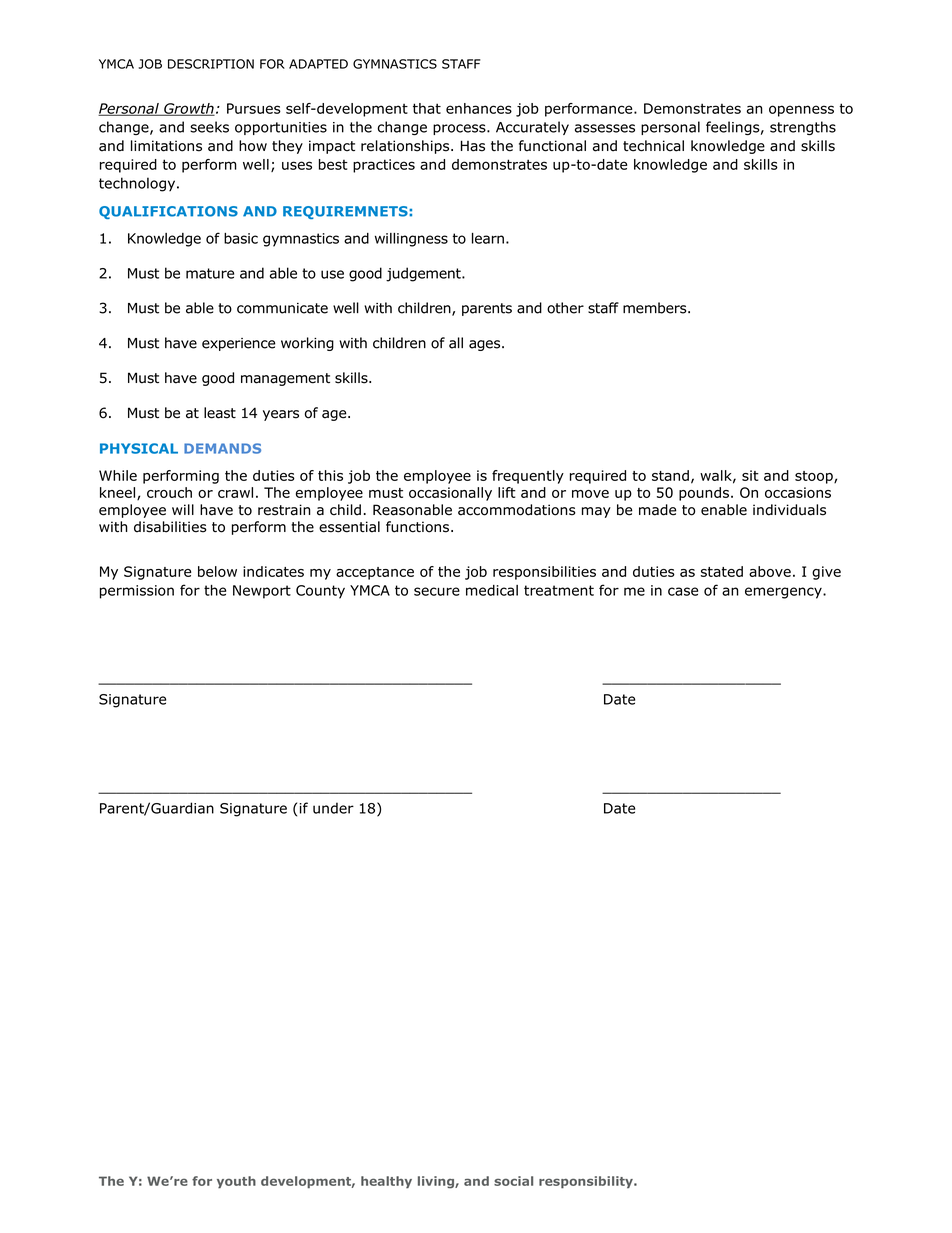 Image resolution: width=952 pixels, height=1233 pixels. I want to click on medical, so click(492, 590).
